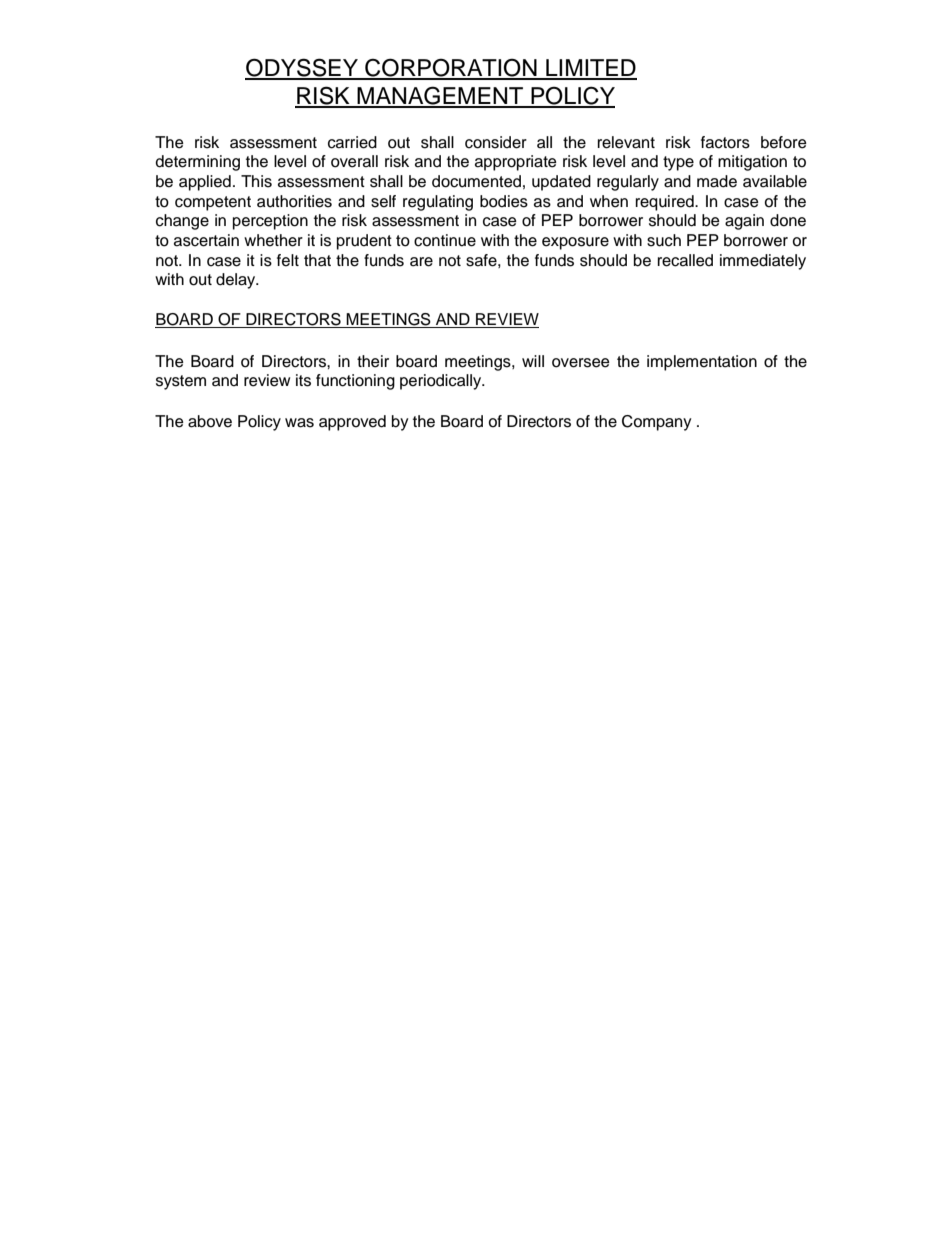  What do you see at coordinates (451, 68) in the screenshot?
I see `CORPORATION` at bounding box center [451, 68].
